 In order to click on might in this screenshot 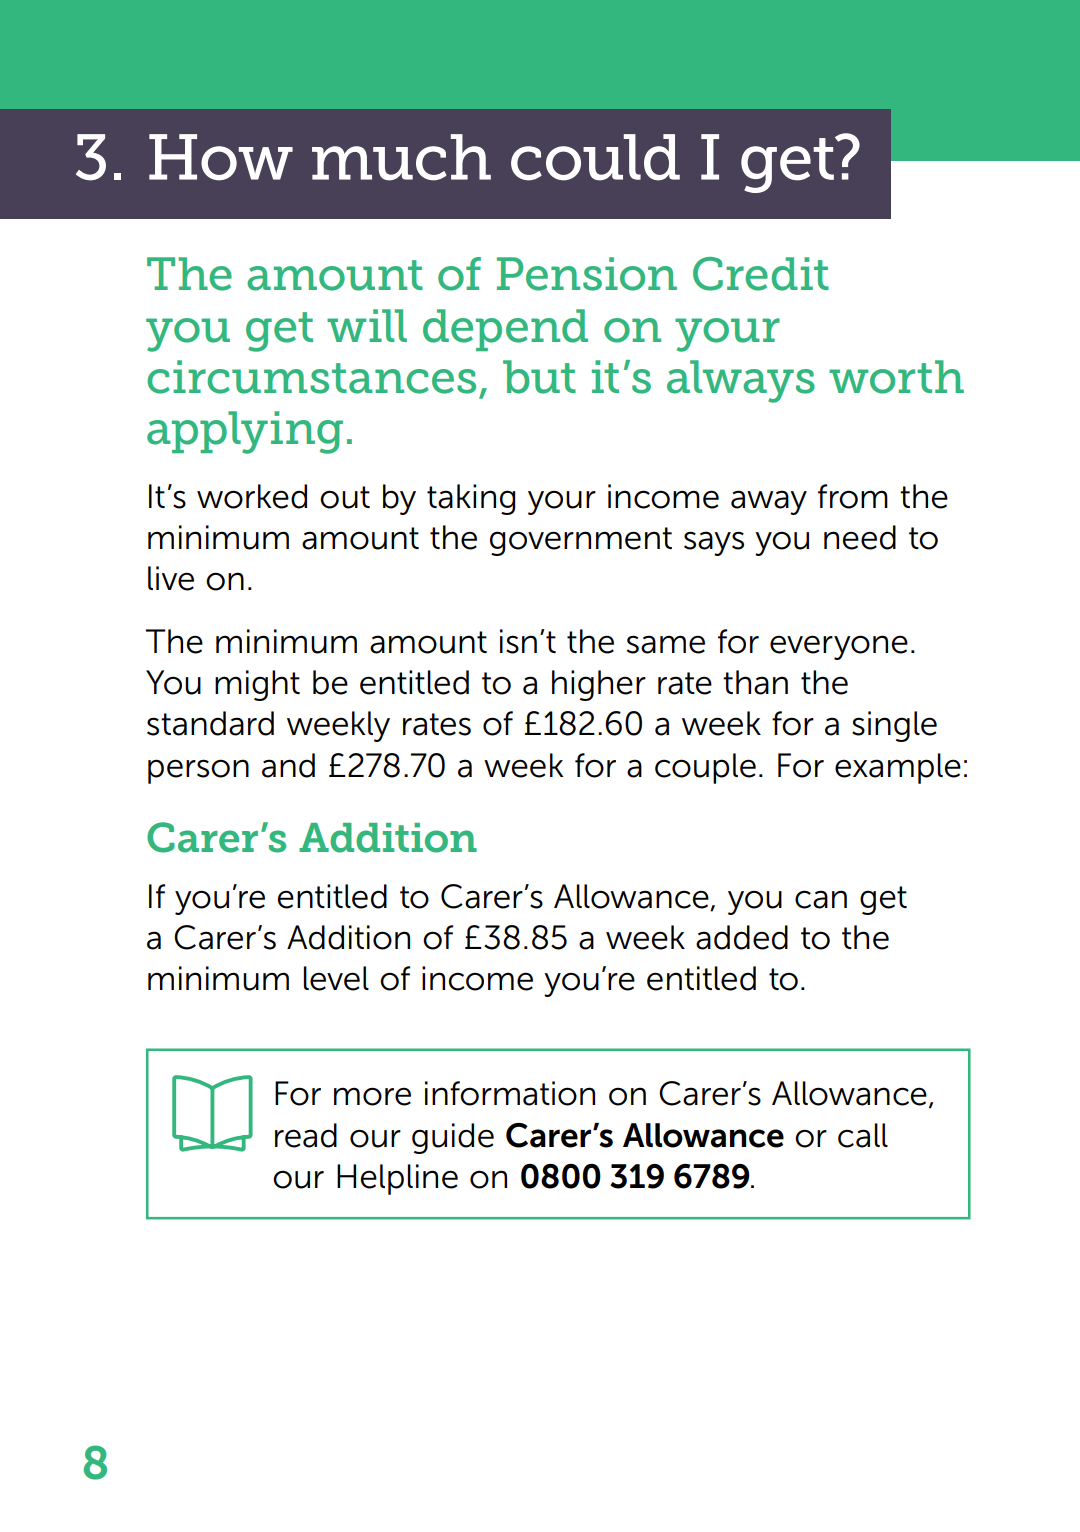, I will do `click(257, 685)`.
